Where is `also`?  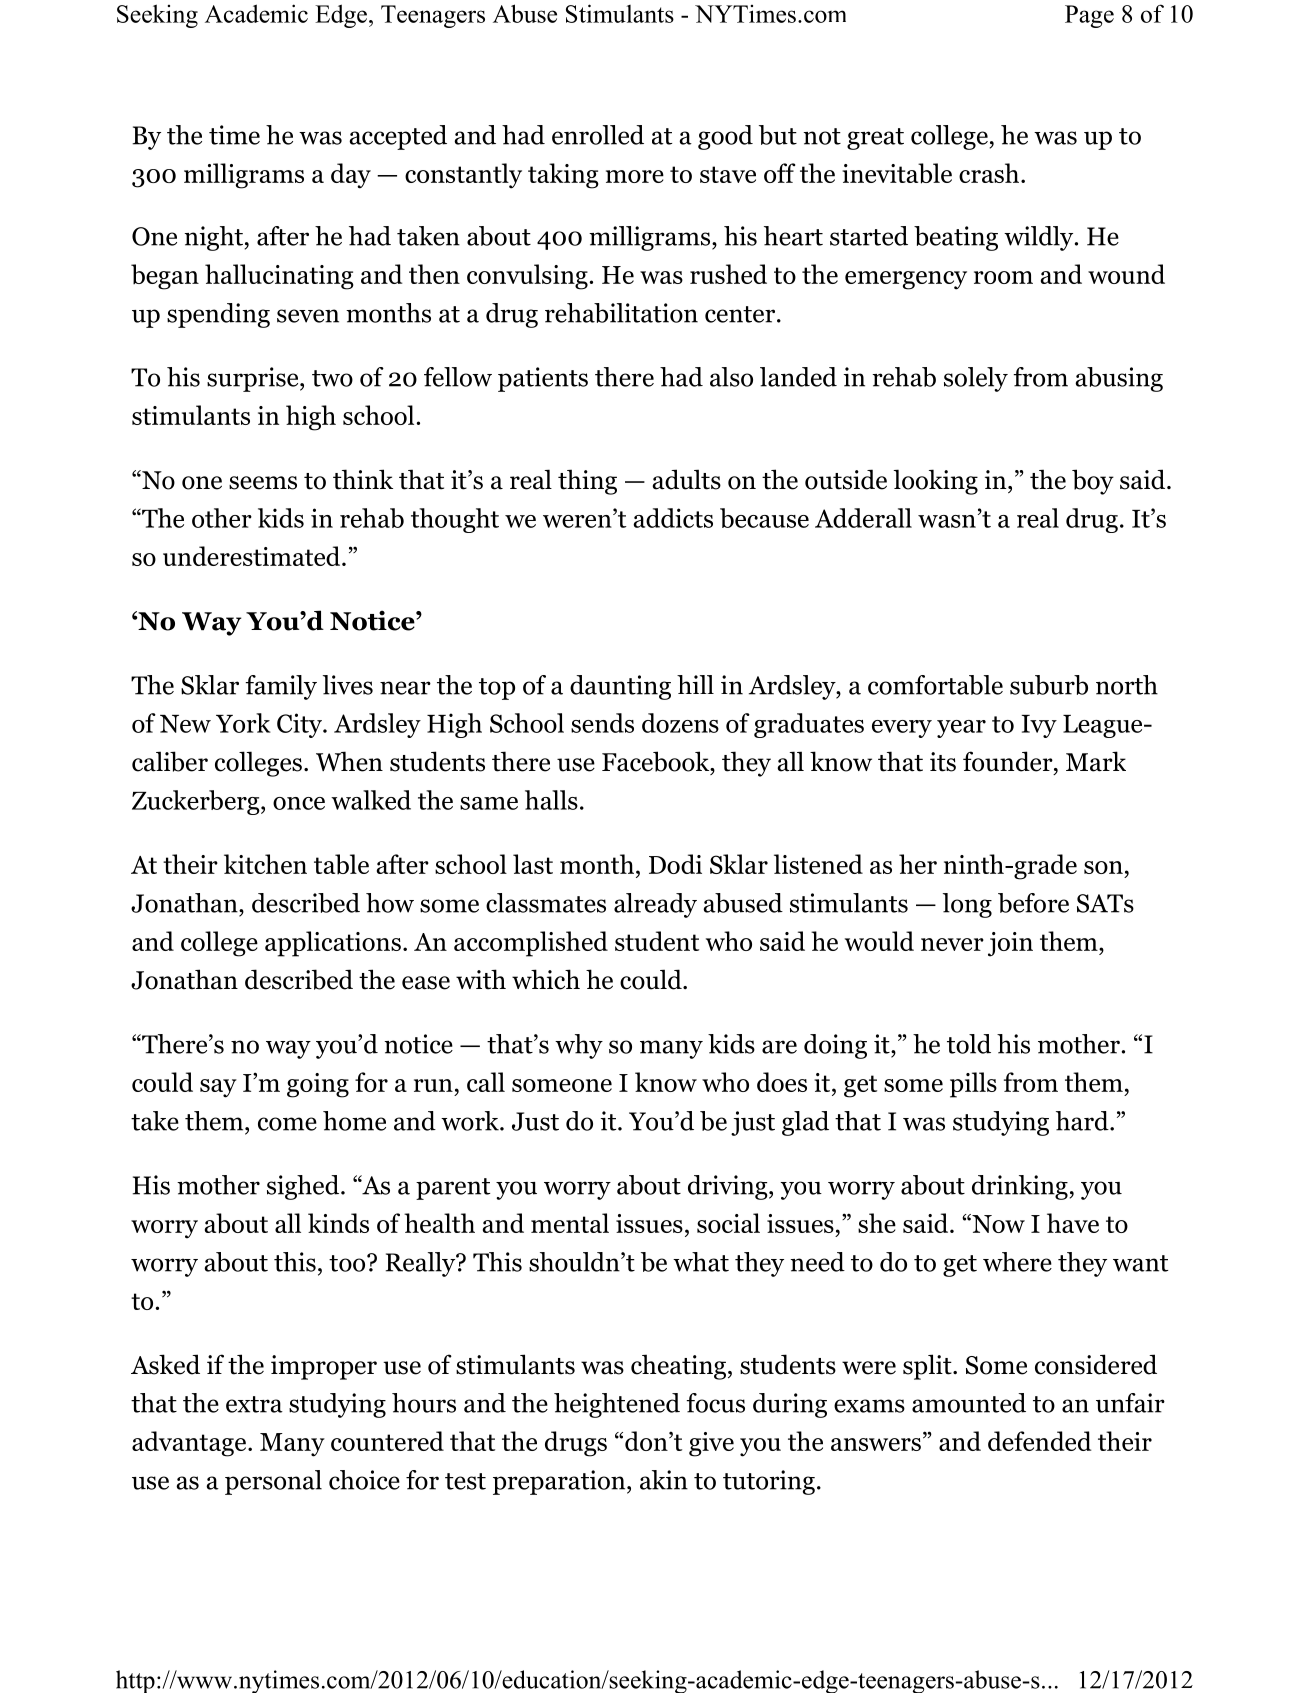
also is located at coordinates (731, 377).
